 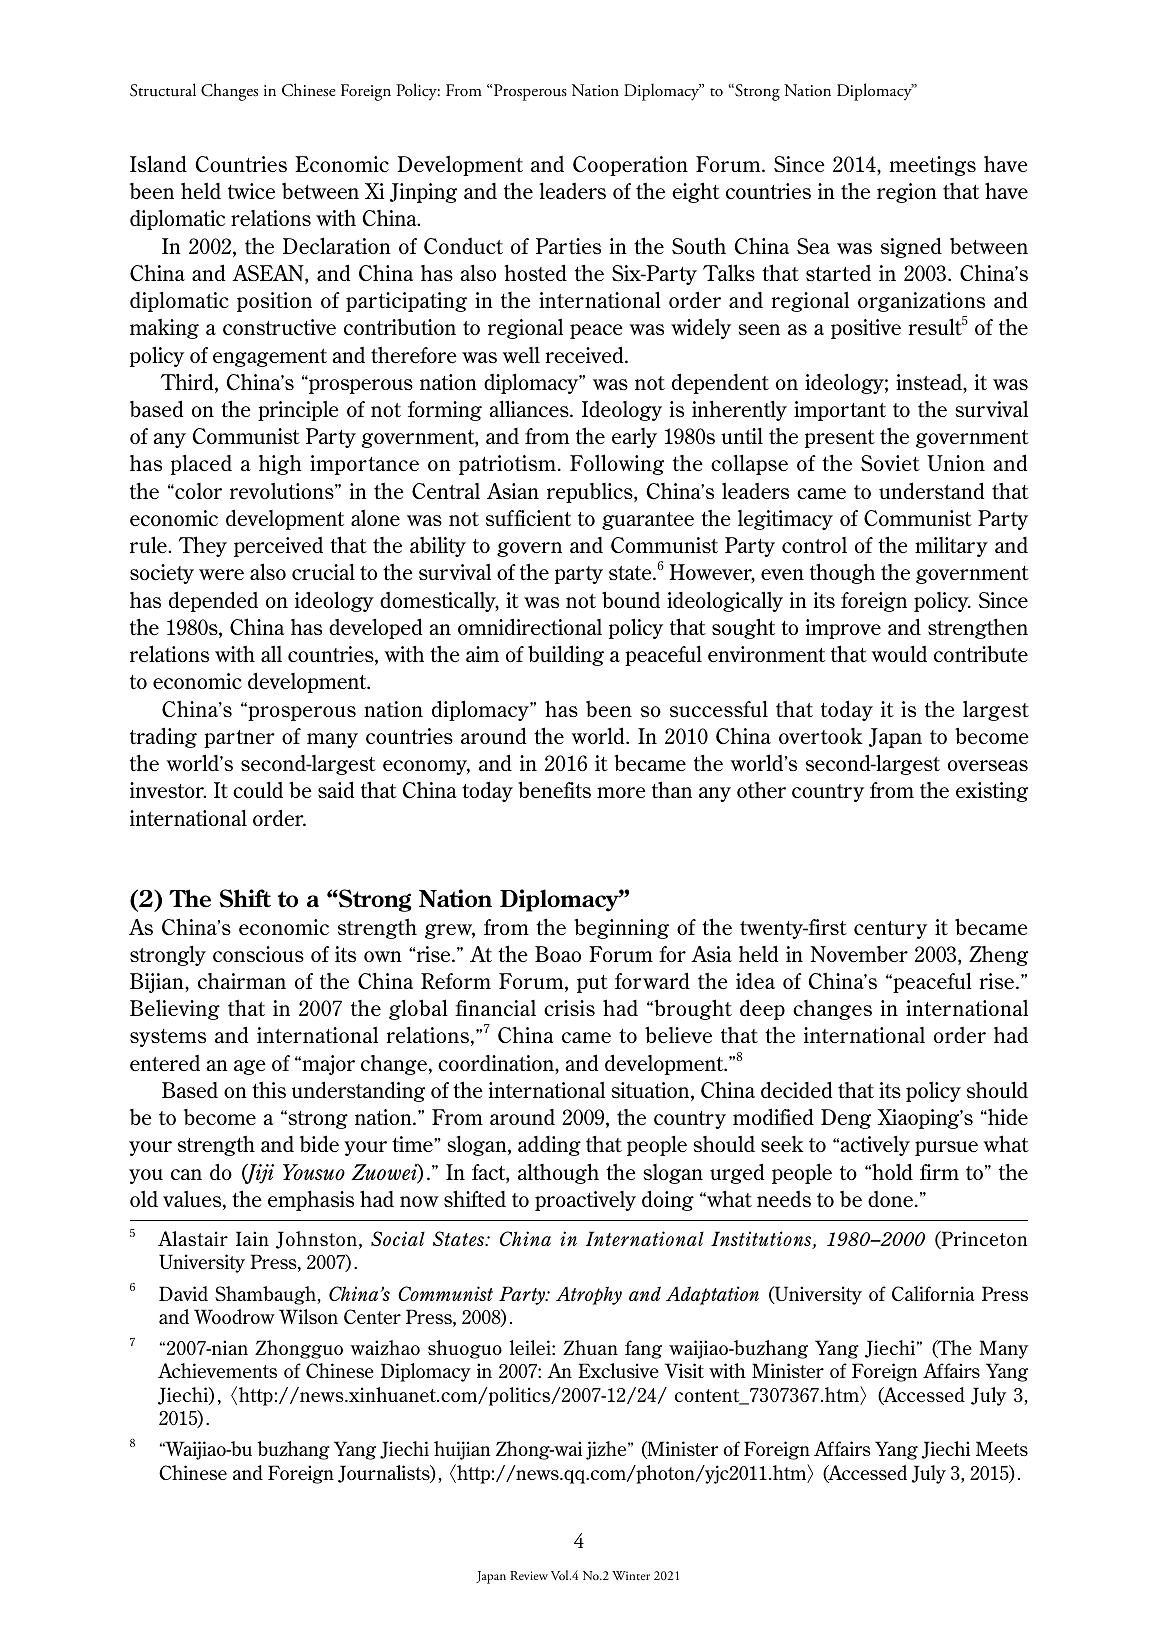 What do you see at coordinates (554, 789) in the page?
I see `benefits` at bounding box center [554, 789].
